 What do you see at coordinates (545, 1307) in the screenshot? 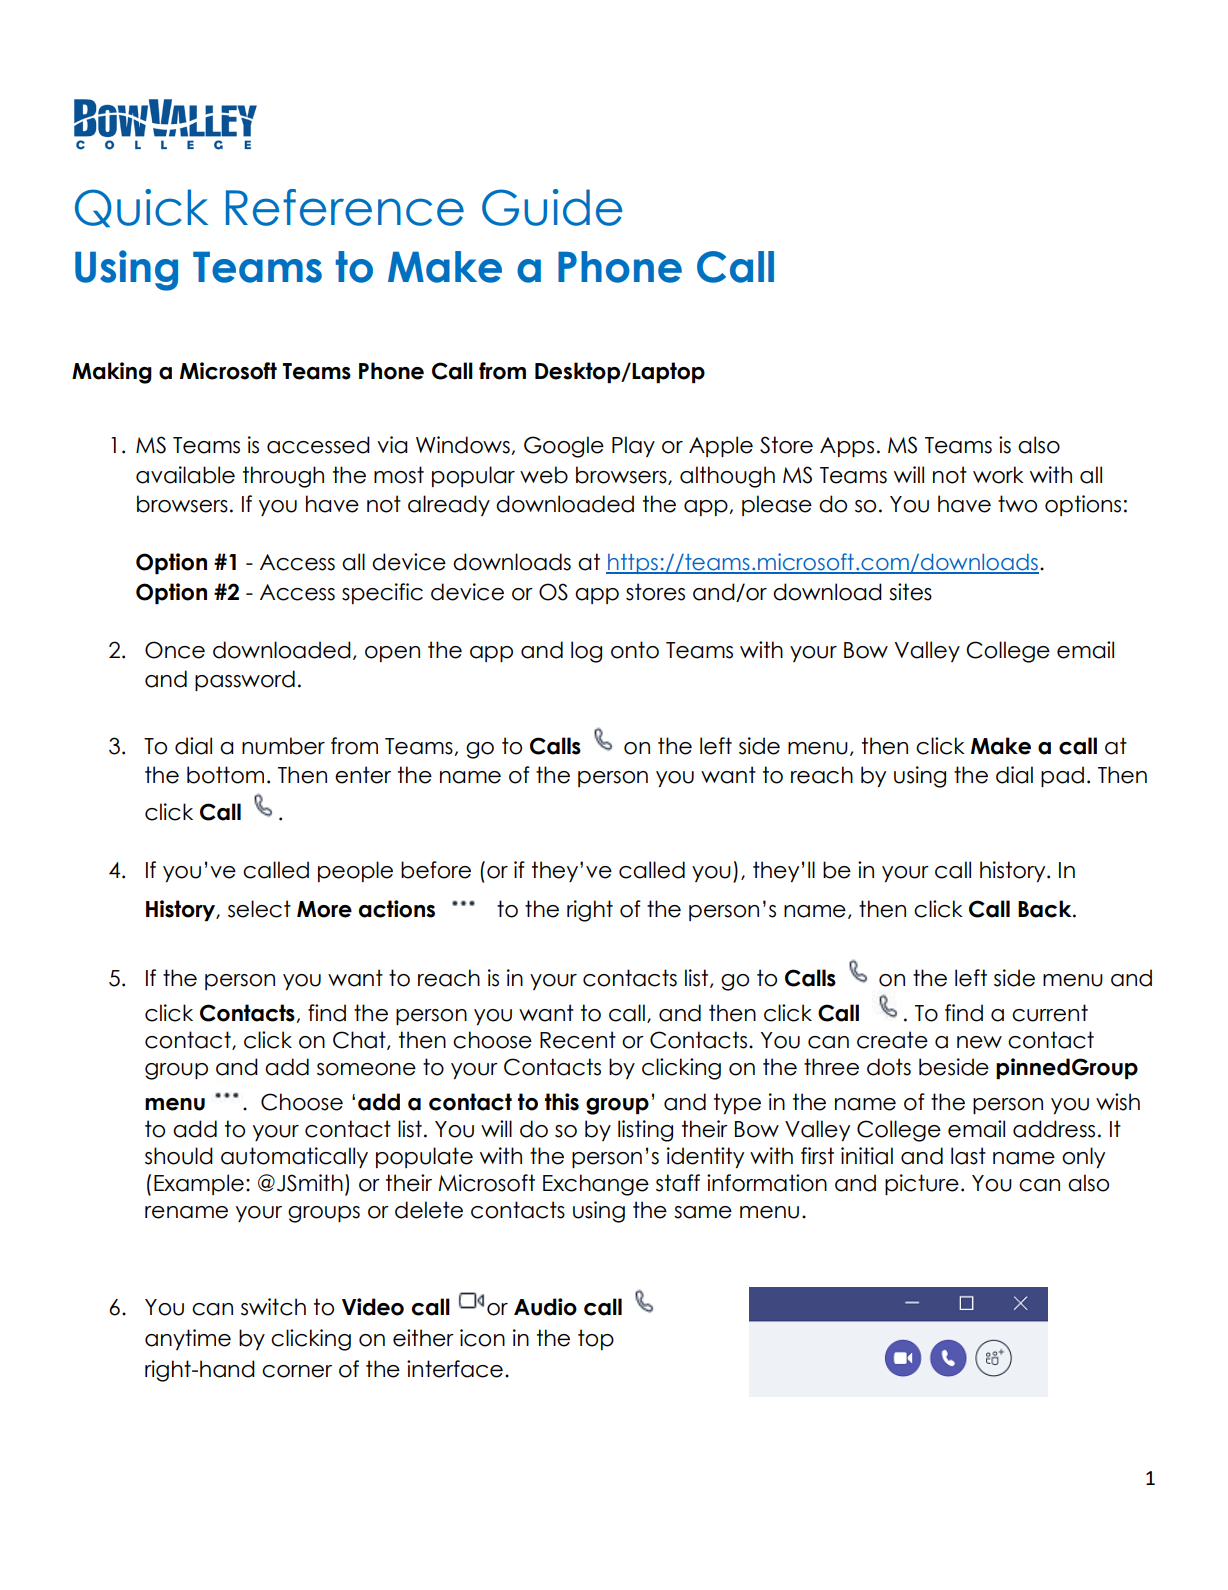
I see `Audio` at bounding box center [545, 1307].
